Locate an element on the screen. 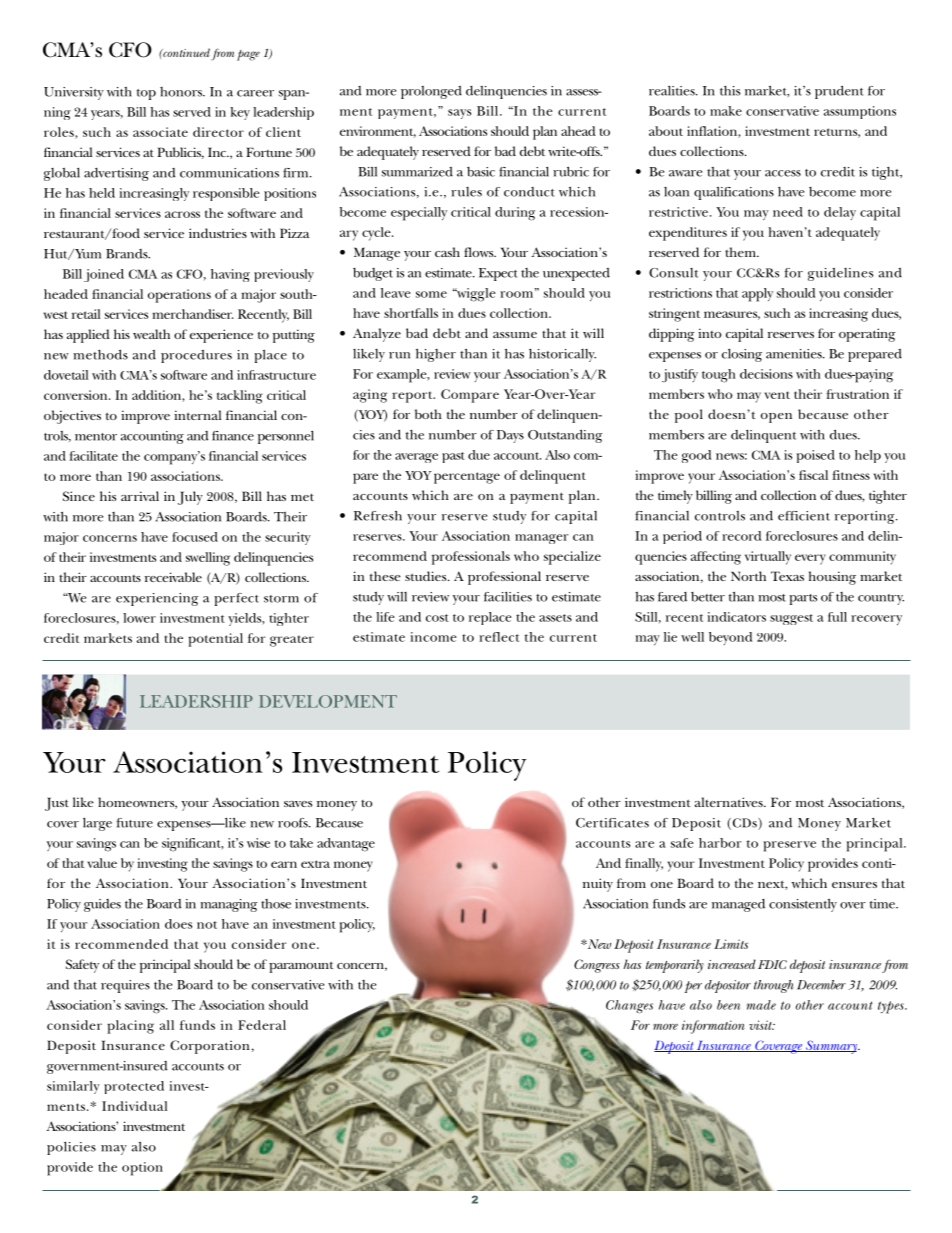 This screenshot has width=952, height=1233. top is located at coordinates (146, 94).
